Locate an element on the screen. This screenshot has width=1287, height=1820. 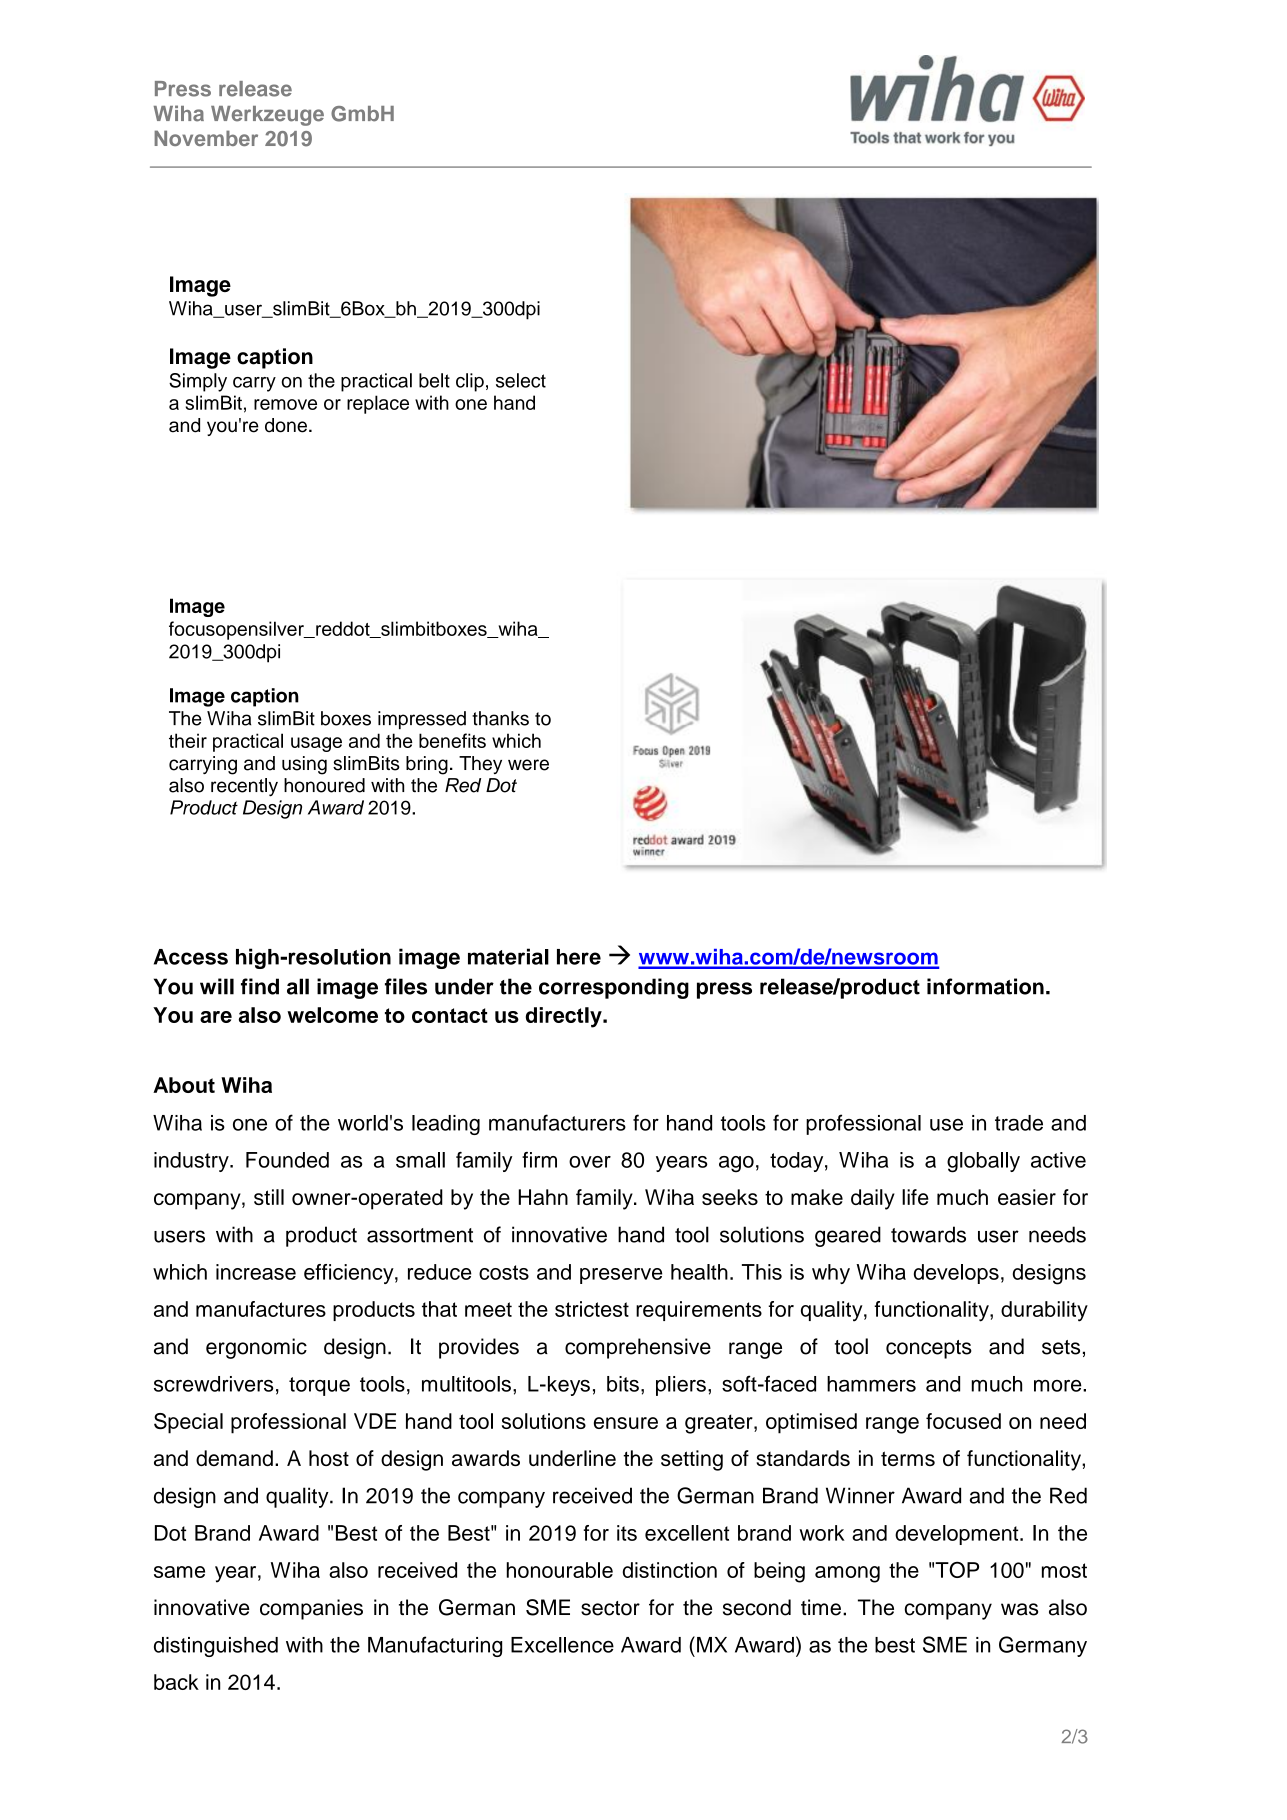
November is located at coordinates (206, 138).
